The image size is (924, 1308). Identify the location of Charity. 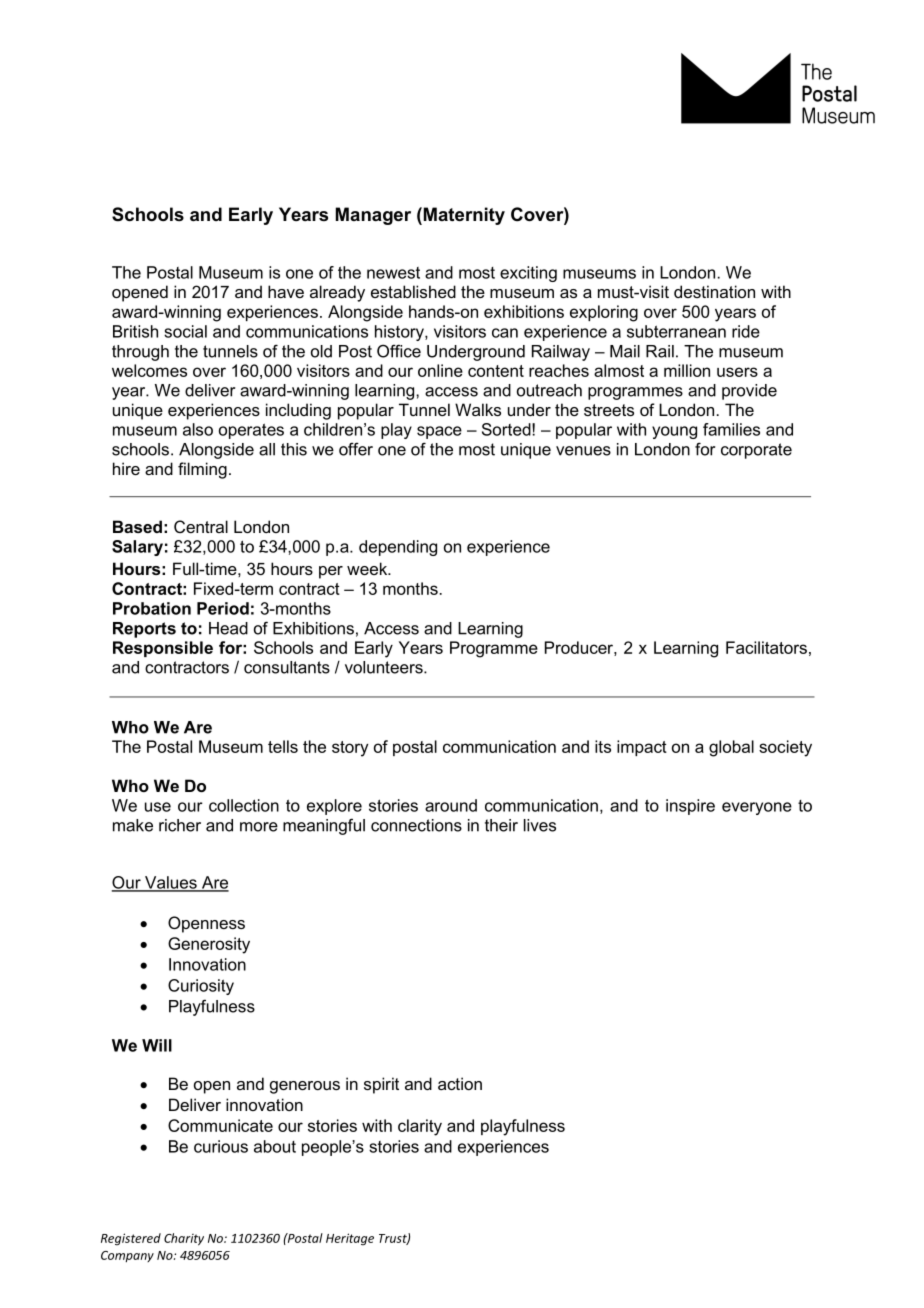
(184, 1239).
